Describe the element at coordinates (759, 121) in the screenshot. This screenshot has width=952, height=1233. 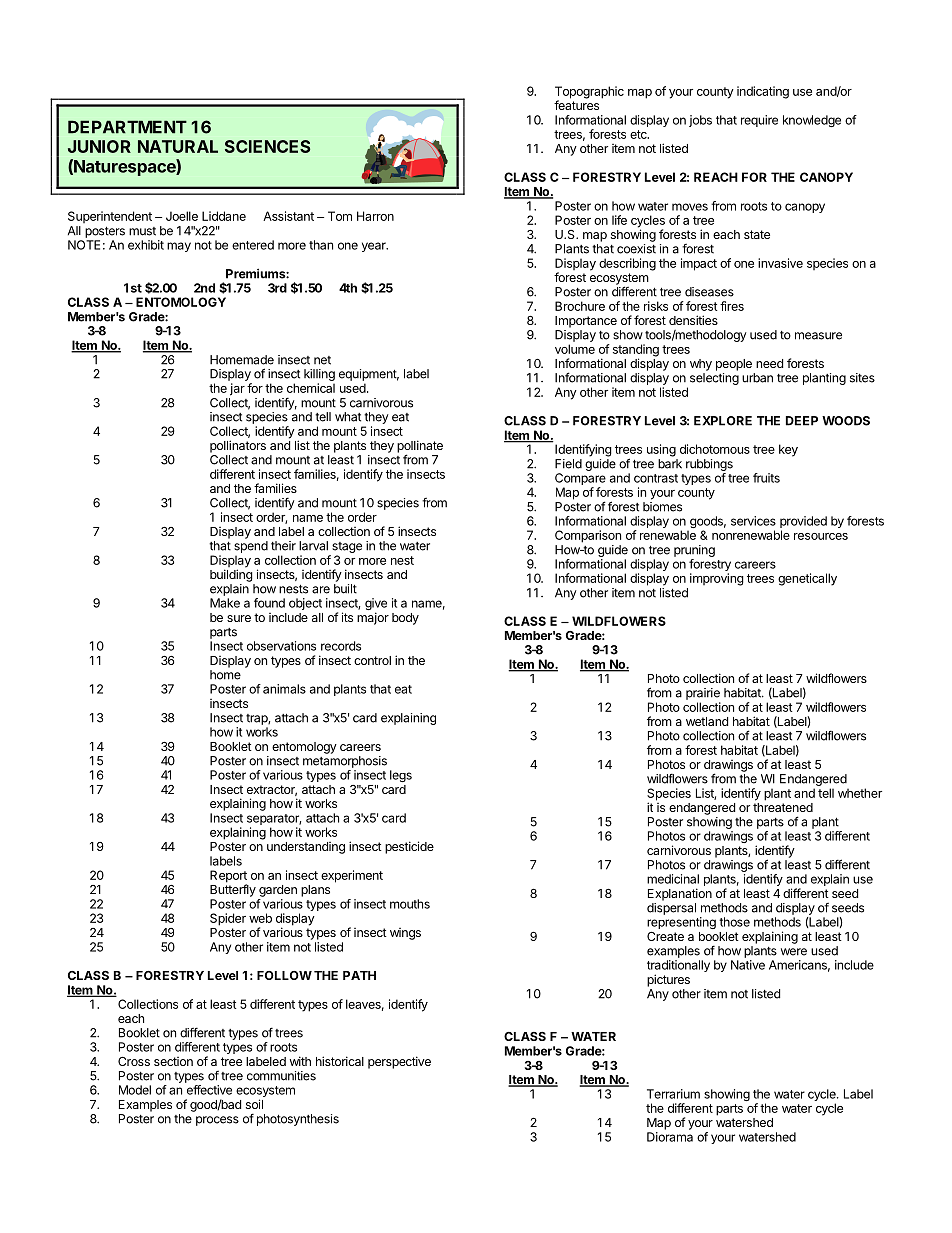
I see `require` at that location.
